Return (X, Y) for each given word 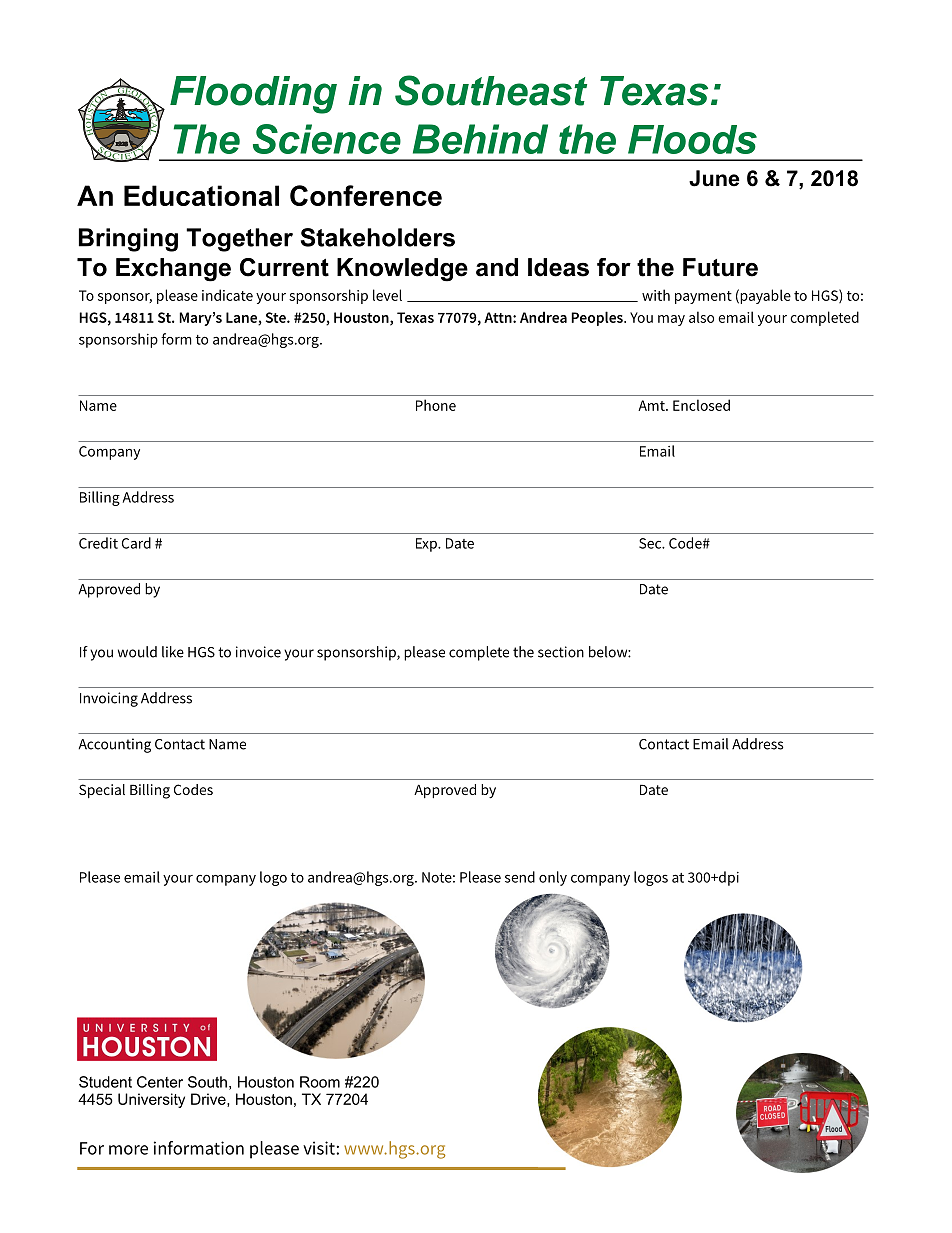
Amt (652, 405)
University (151, 1100)
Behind (480, 139)
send (520, 877)
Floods (692, 139)
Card (136, 543)
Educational (201, 195)
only (553, 878)
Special (102, 791)
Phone (436, 405)
